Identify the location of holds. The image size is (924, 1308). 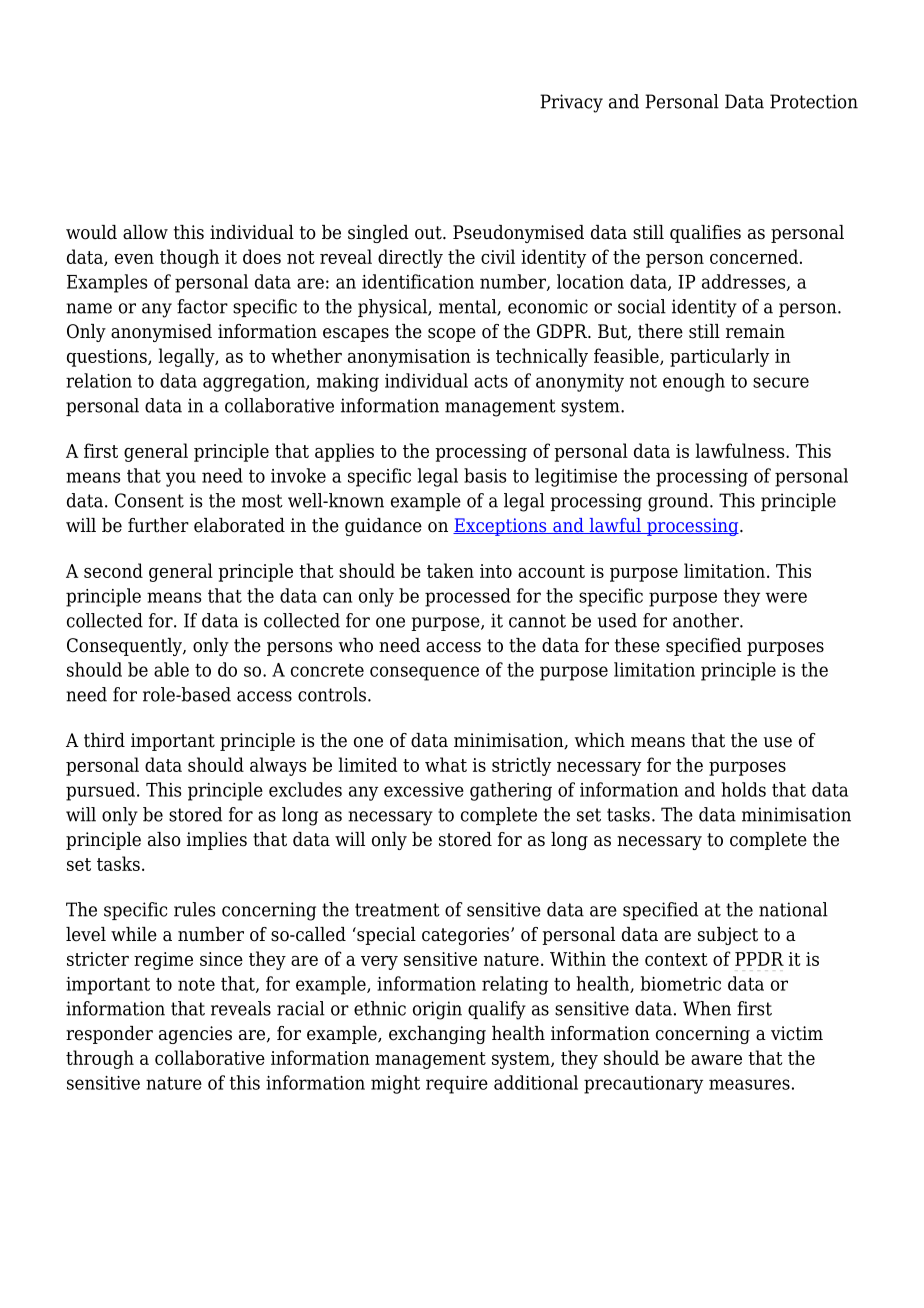
(743, 789).
